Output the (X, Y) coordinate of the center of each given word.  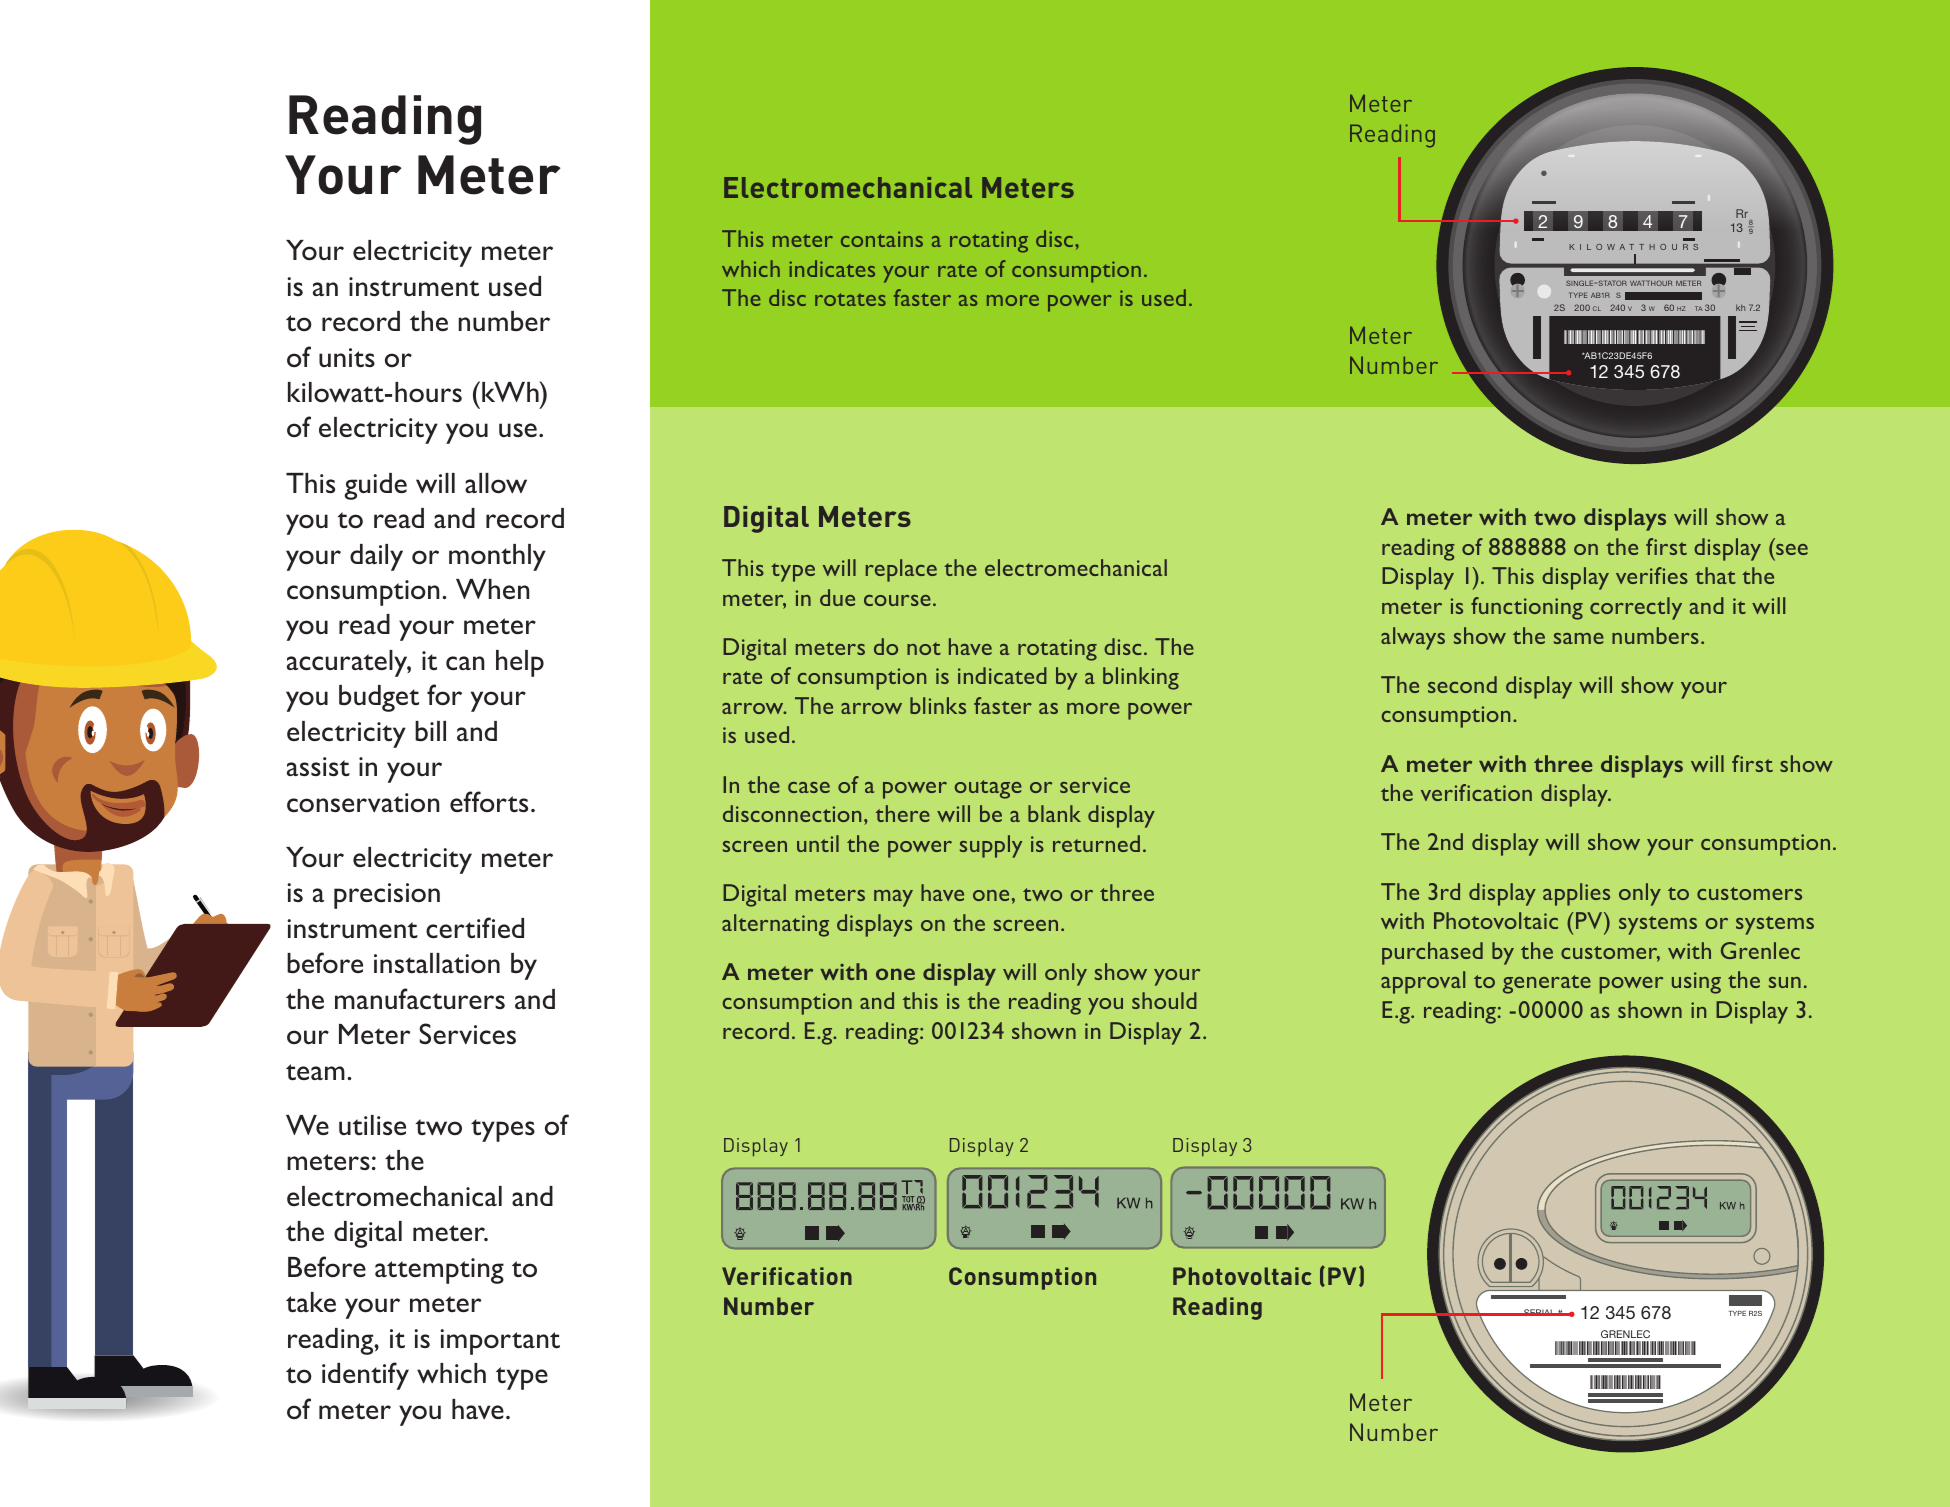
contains (882, 239)
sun (1785, 982)
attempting (439, 1271)
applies (1576, 894)
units (347, 357)
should (1164, 1000)
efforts (489, 801)
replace (901, 570)
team (315, 1072)
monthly (497, 557)
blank (1054, 813)
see (1792, 549)
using (1696, 983)
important (500, 1342)
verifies (1652, 575)
